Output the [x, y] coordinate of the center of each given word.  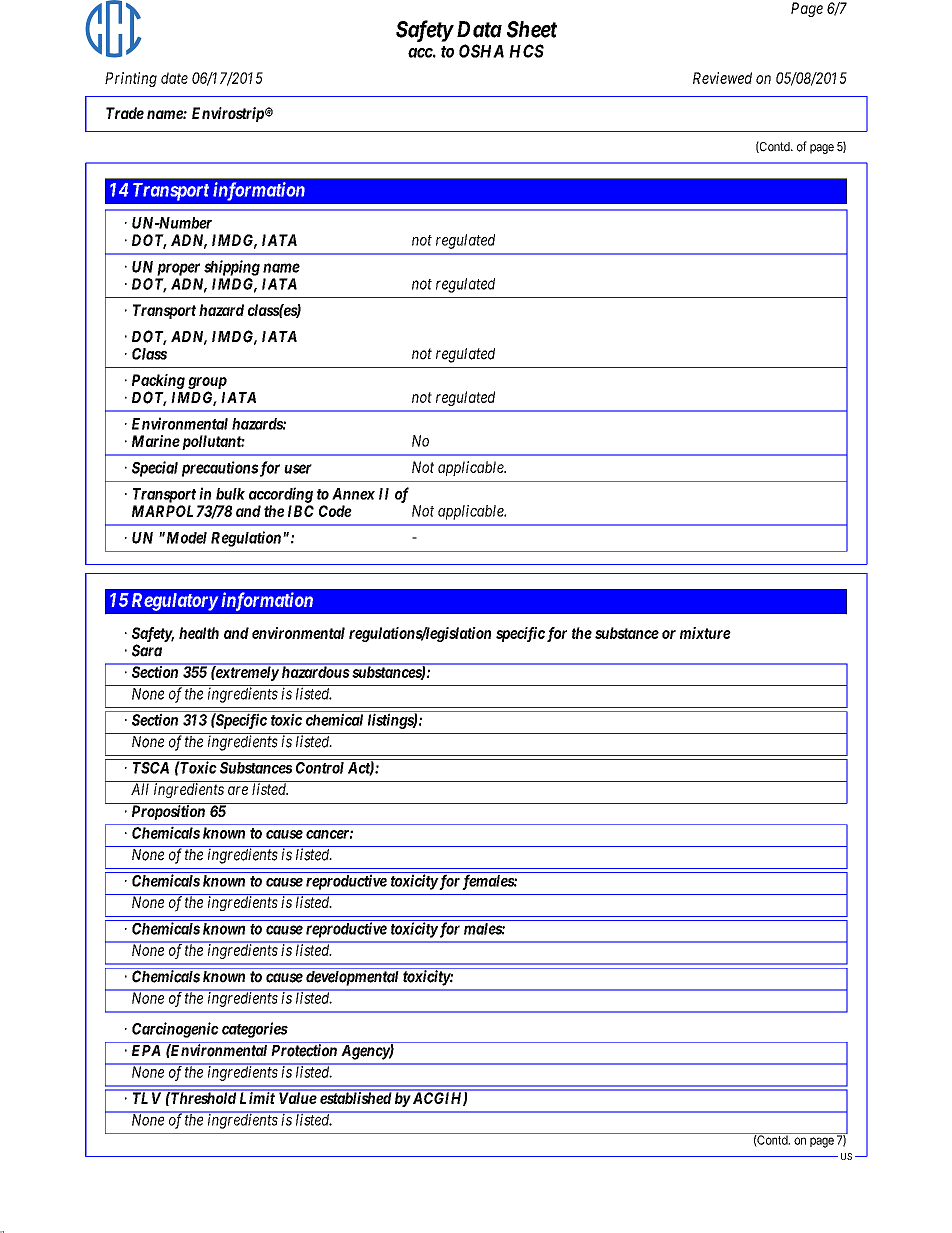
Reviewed [722, 78]
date [174, 78]
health [199, 633]
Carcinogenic [175, 1030]
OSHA [481, 51]
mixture [705, 633]
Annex [353, 494]
